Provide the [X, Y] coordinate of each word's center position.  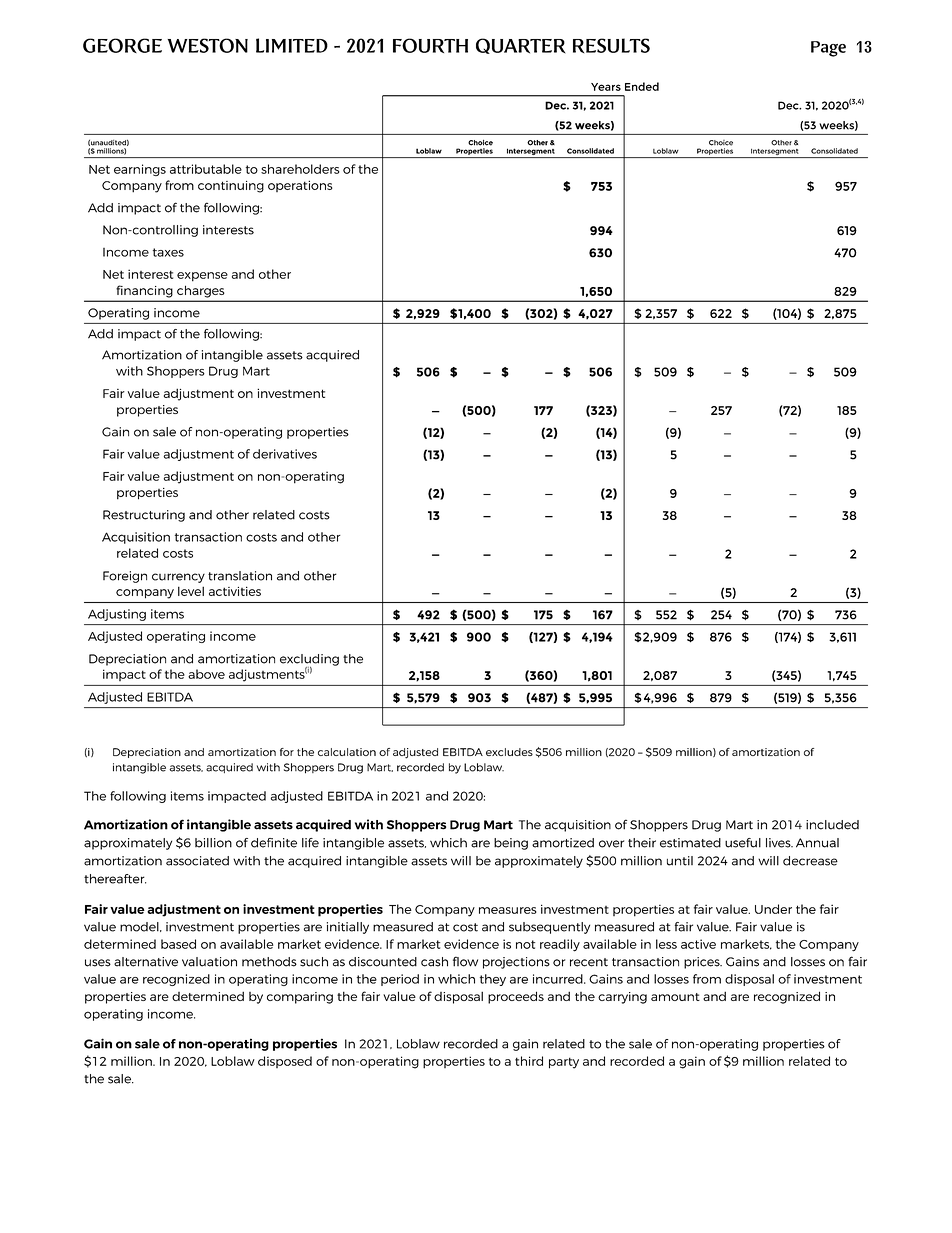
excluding [309, 661]
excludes [509, 752]
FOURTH [430, 45]
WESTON [208, 45]
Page [828, 49]
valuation [209, 962]
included [832, 825]
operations [300, 186]
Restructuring [144, 516]
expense [202, 277]
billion [213, 843]
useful [743, 843]
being [511, 844]
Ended [642, 86]
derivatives [285, 454]
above [206, 674]
